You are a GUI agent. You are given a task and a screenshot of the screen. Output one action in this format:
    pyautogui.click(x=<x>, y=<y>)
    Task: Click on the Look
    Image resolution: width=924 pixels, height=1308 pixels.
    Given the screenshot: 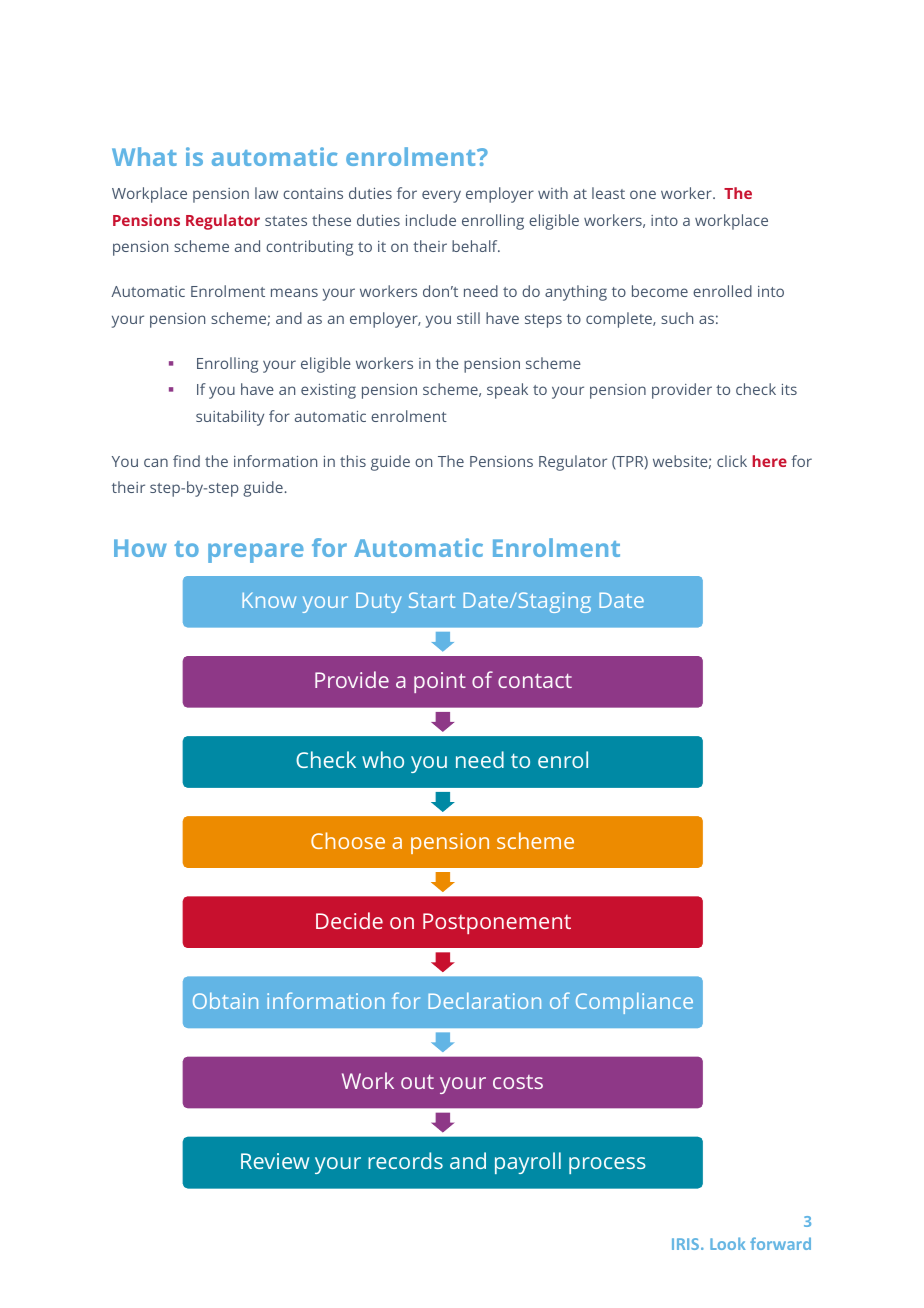 What is the action you would take?
    pyautogui.click(x=728, y=1243)
